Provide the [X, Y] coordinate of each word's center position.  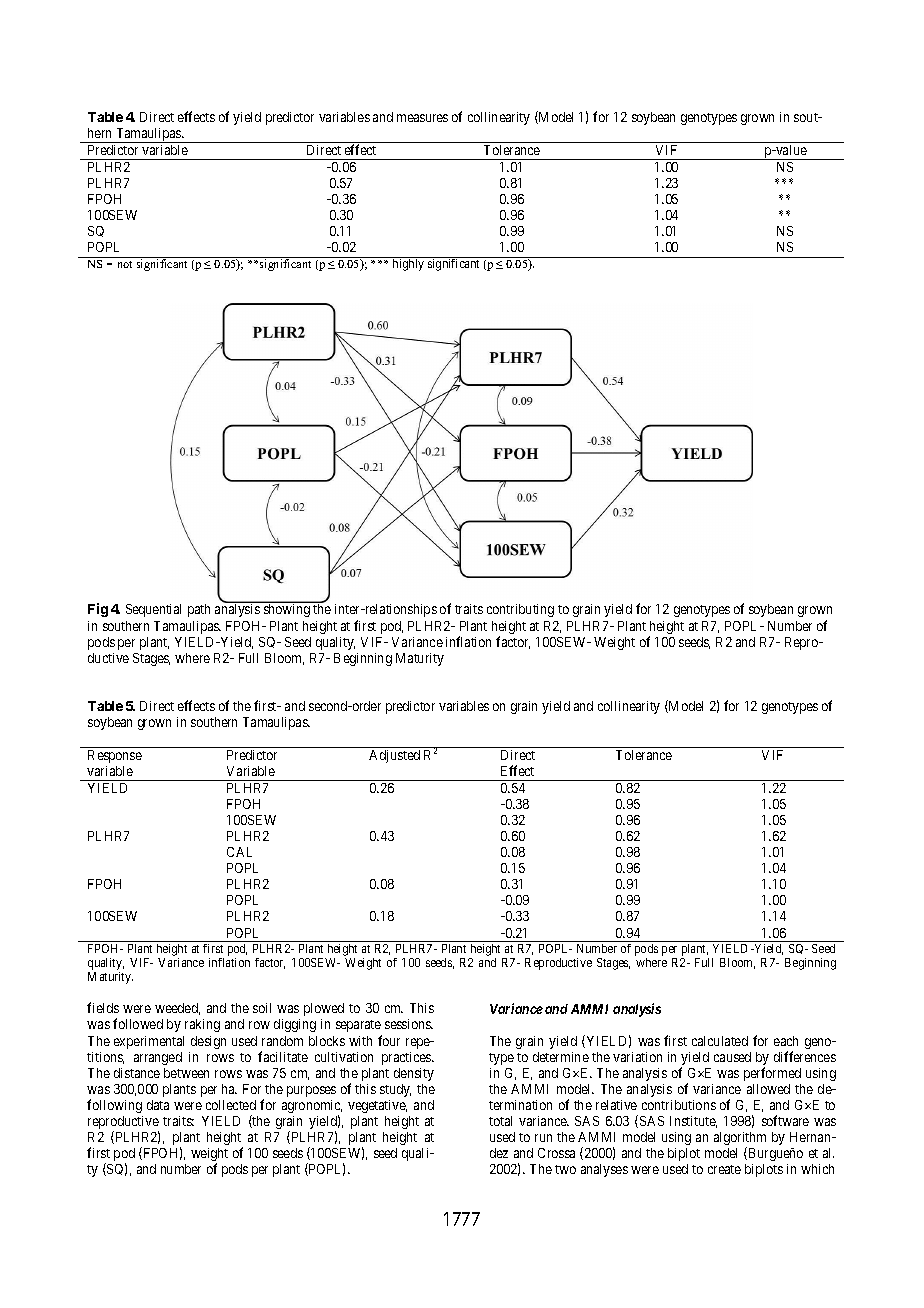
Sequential [153, 610]
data [158, 1105]
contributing [520, 610]
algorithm [740, 1140]
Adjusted [394, 756]
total [500, 1121]
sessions [409, 1024]
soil [262, 1008]
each [786, 1041]
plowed [324, 1009]
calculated [720, 1041]
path [199, 610]
